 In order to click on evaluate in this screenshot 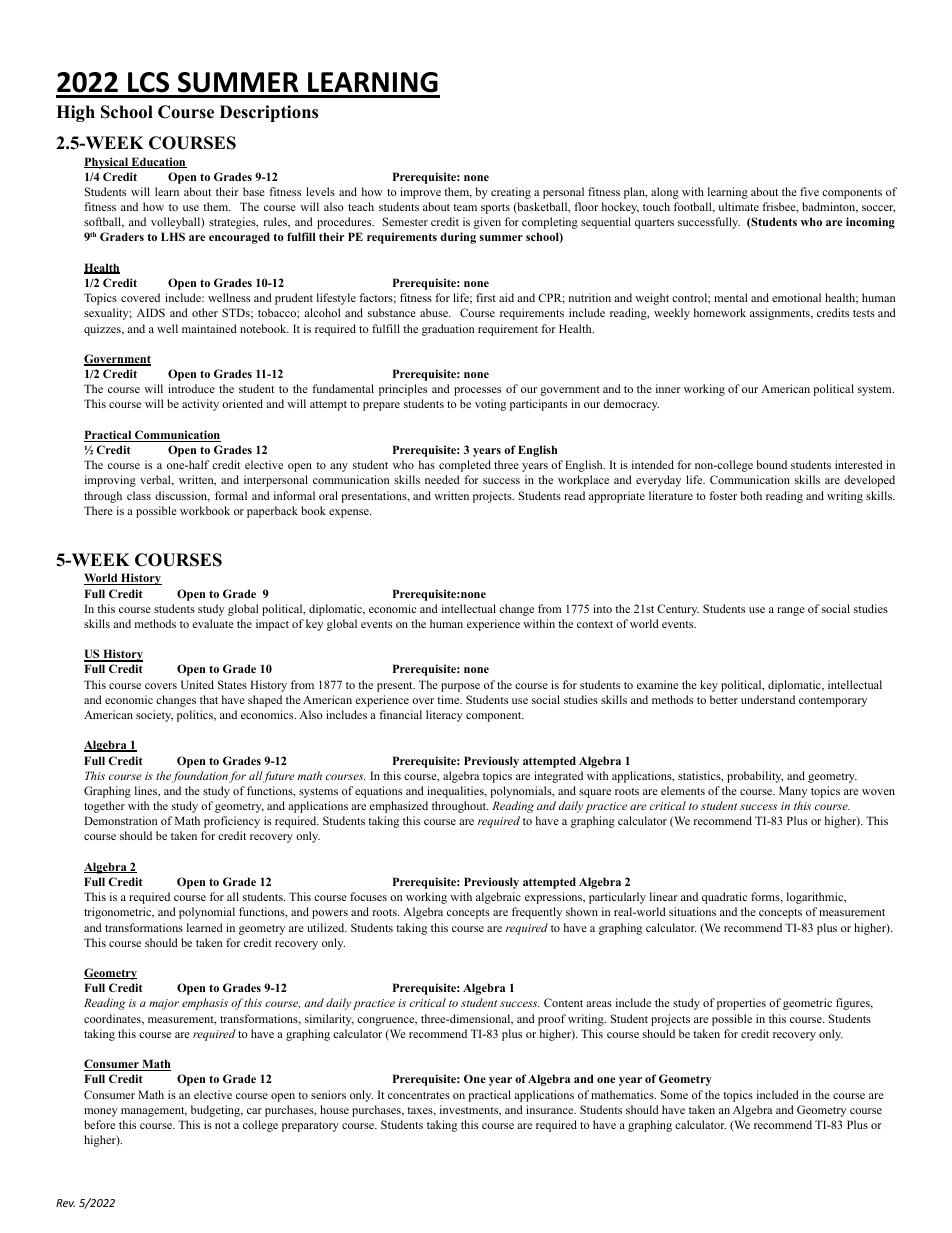, I will do `click(213, 623)`.
